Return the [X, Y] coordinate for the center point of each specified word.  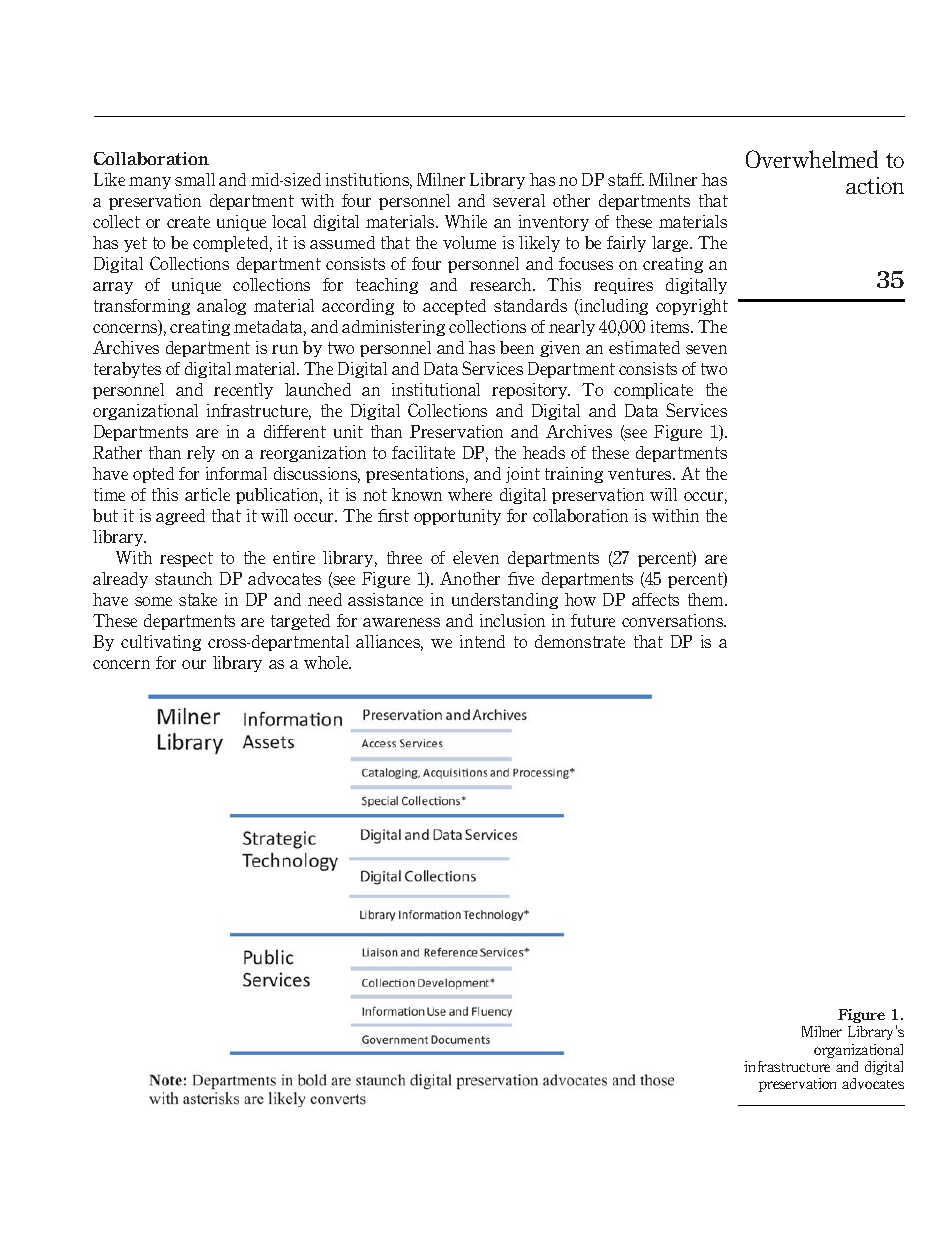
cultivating [161, 643]
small [195, 179]
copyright [692, 307]
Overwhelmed [812, 159]
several [519, 200]
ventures [641, 474]
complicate [653, 391]
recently [243, 391]
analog [221, 307]
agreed [180, 517]
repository [531, 391]
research [502, 284]
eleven [476, 557]
